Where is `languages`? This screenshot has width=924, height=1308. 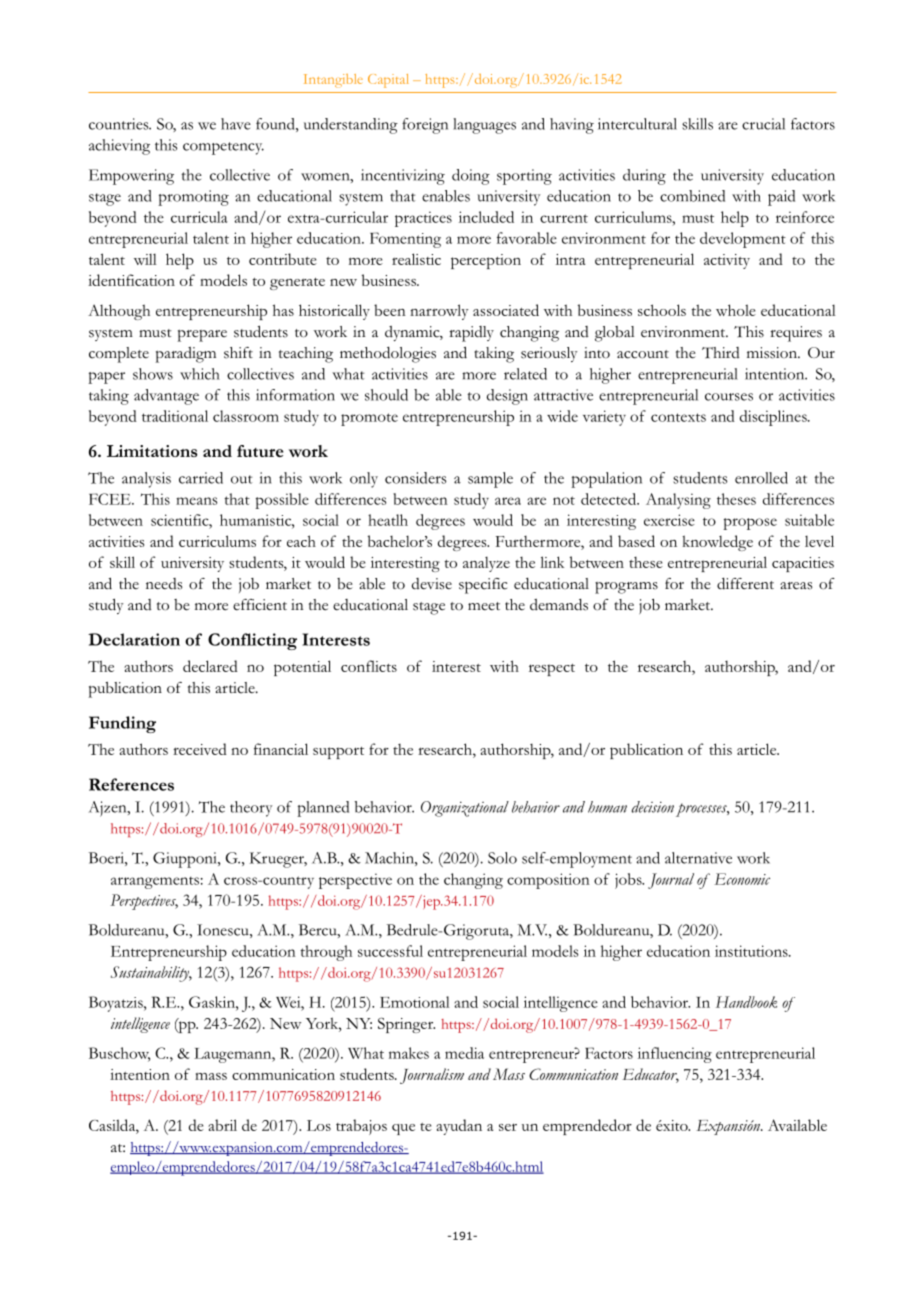 languages is located at coordinates (484, 126).
